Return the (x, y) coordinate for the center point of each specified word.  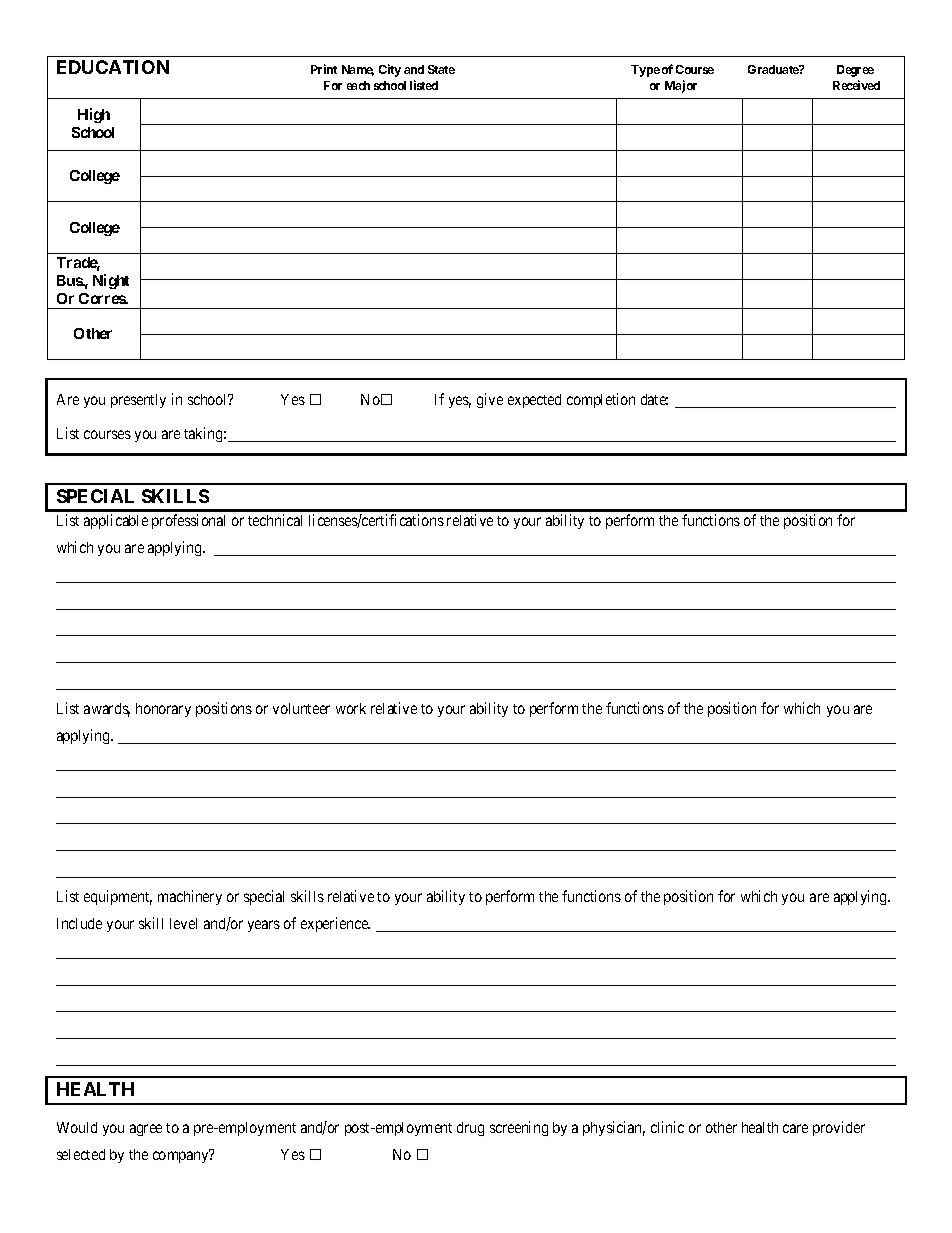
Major (681, 86)
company (182, 1157)
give (490, 400)
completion (601, 400)
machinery (190, 897)
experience (335, 924)
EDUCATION (113, 67)
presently (138, 401)
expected (534, 401)
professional (188, 521)
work (351, 708)
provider (839, 1128)
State (441, 69)
